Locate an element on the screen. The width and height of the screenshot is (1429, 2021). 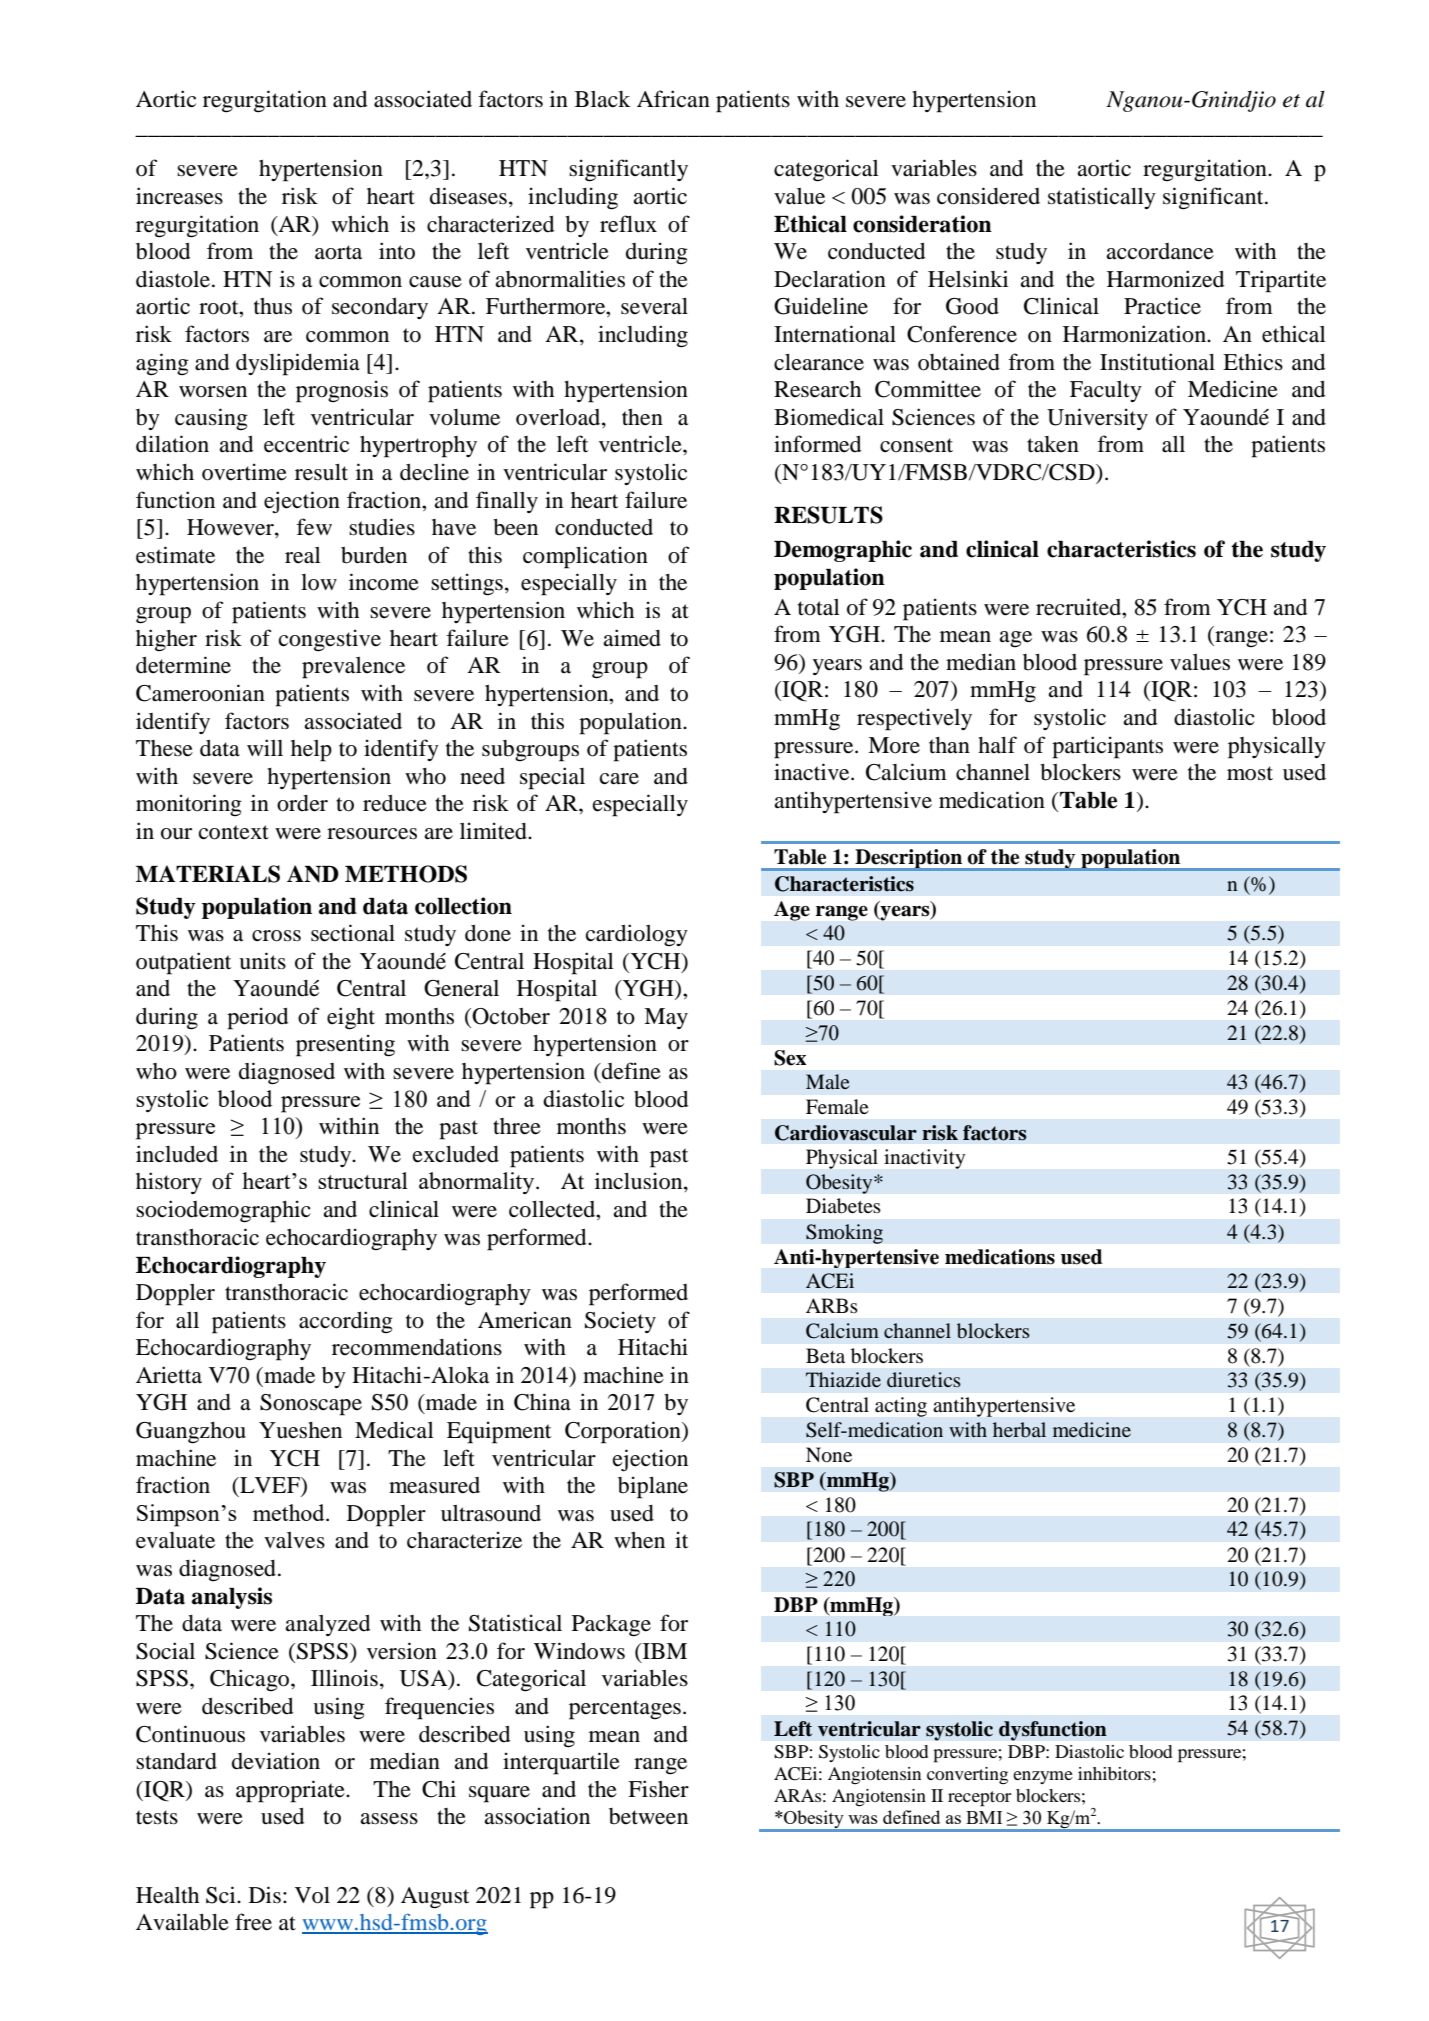
accordance is located at coordinates (1160, 251).
